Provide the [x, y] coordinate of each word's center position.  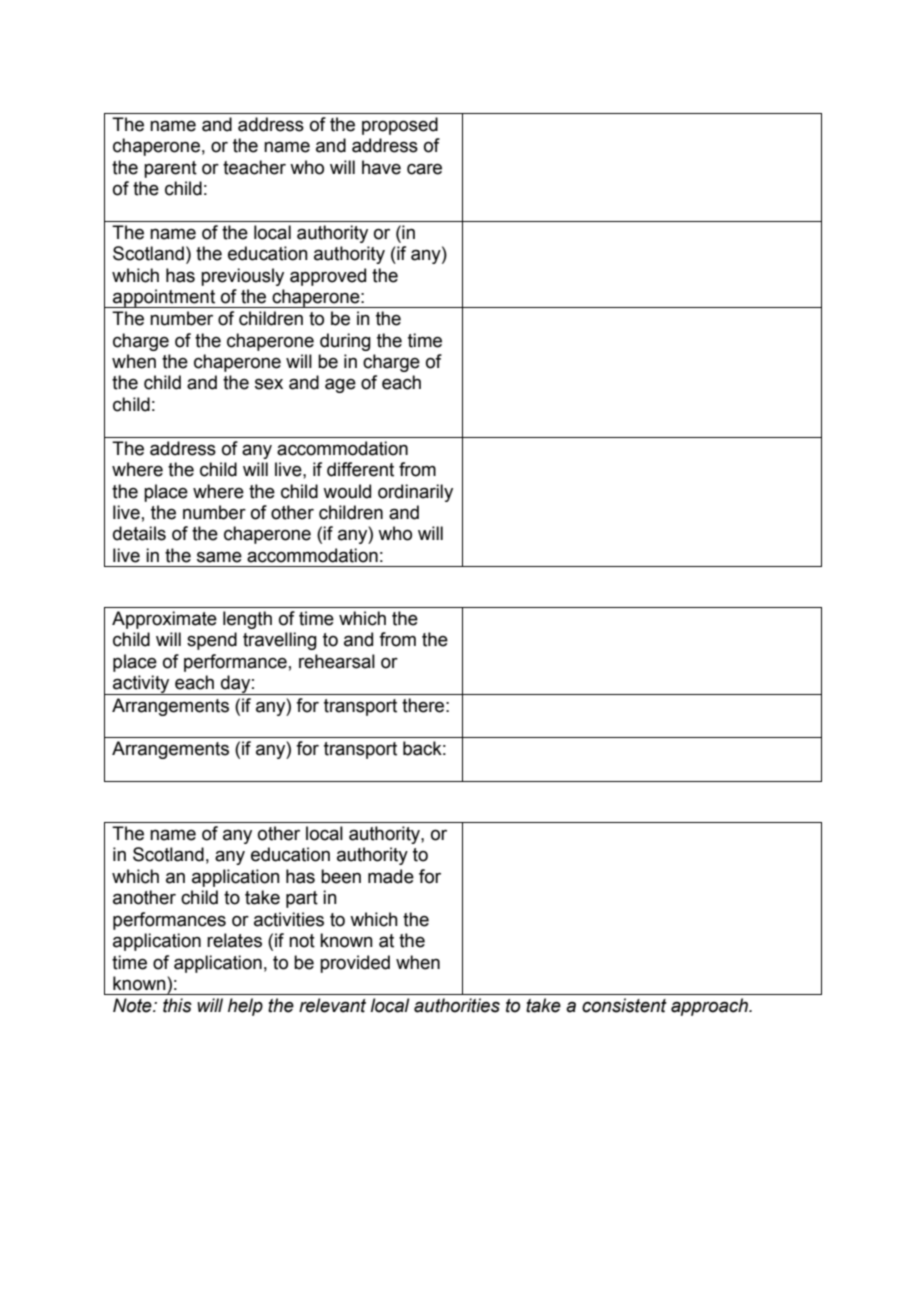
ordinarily [415, 493]
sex [269, 384]
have [381, 167]
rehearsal [337, 661]
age [340, 385]
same [219, 557]
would [347, 491]
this [177, 1005]
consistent [624, 1005]
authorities [457, 1005]
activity [141, 685]
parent [170, 169]
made [391, 876]
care [424, 169]
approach [710, 1007]
